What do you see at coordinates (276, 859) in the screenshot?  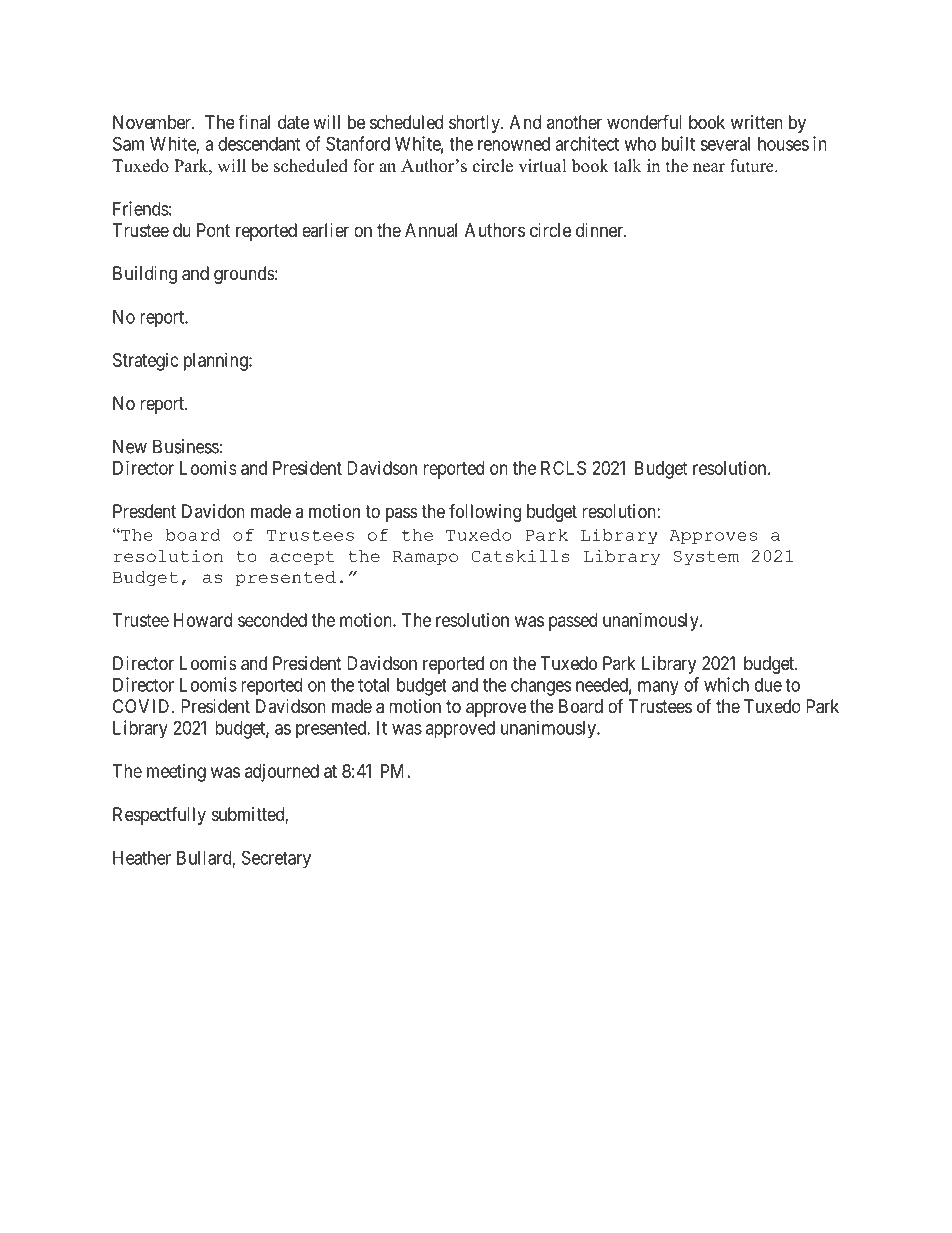 I see `Secretary` at bounding box center [276, 859].
